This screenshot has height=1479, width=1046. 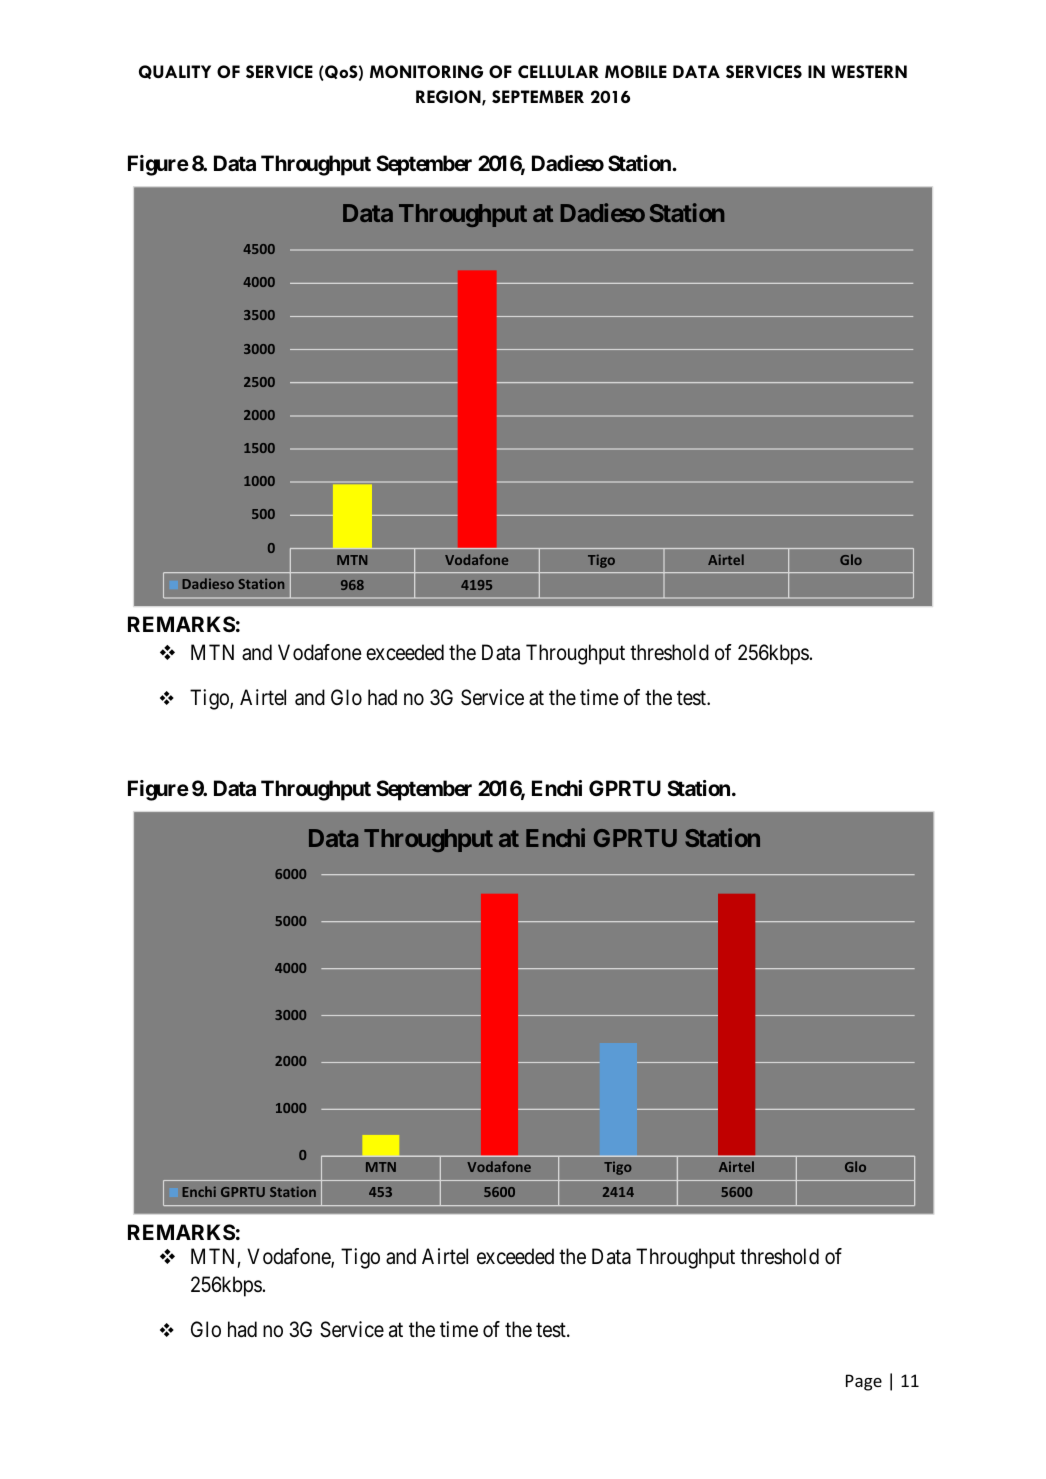 I want to click on Page, so click(x=864, y=1382).
